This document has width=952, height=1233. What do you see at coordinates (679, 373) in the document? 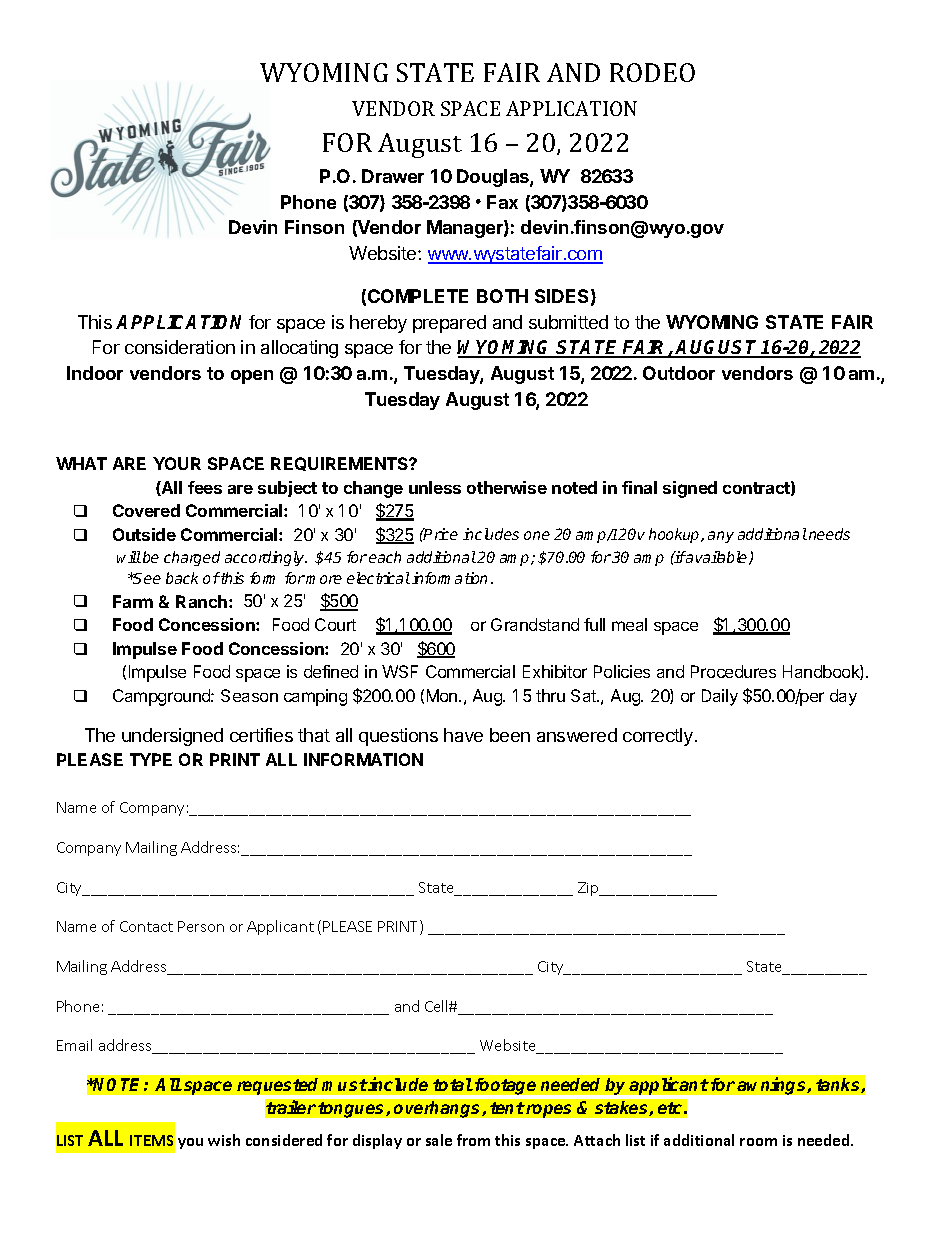
I see `Outdoor` at bounding box center [679, 373].
